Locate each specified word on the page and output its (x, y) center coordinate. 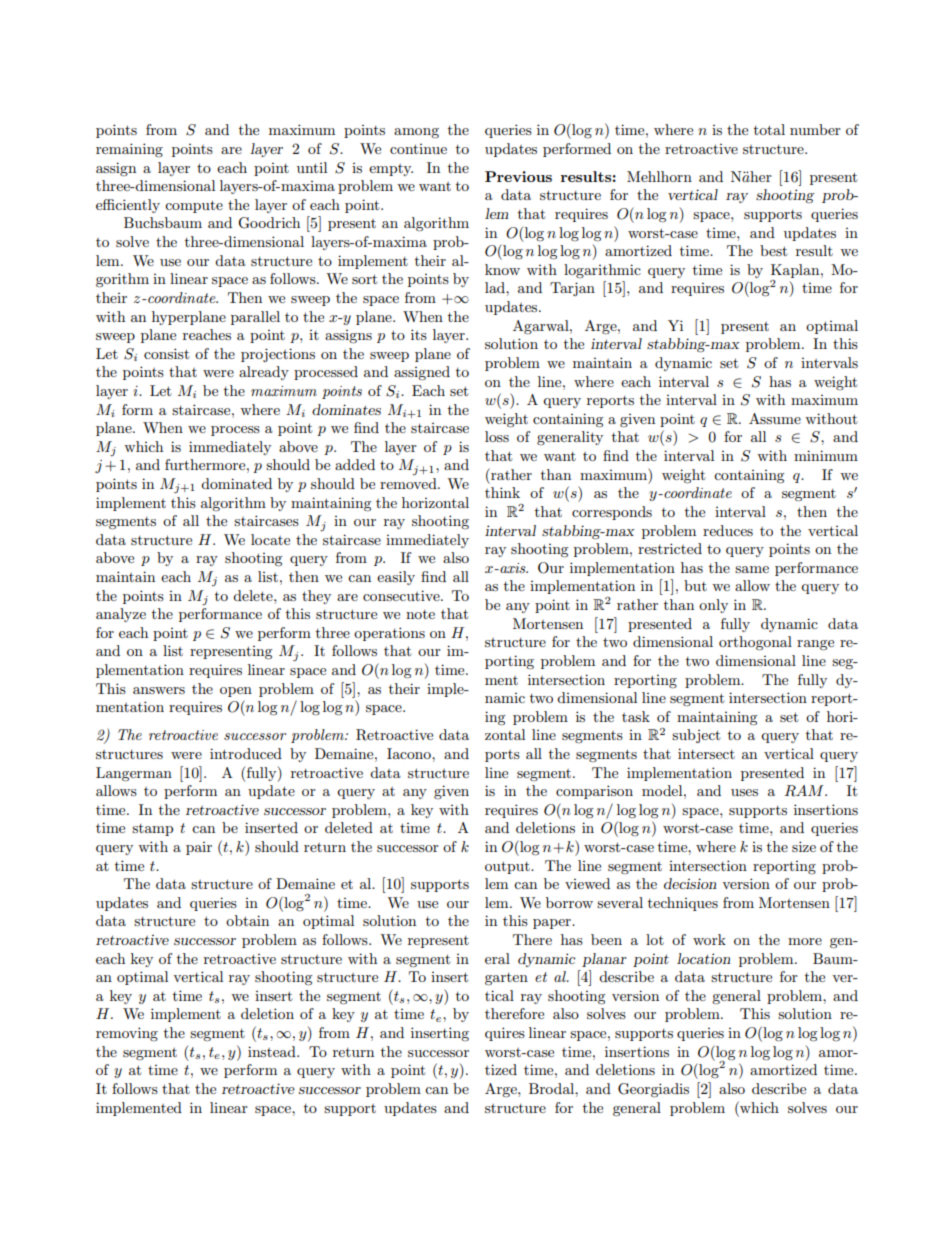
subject (696, 736)
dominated (236, 483)
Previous (518, 176)
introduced (246, 753)
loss (497, 436)
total (769, 129)
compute (194, 206)
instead (273, 1051)
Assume (775, 418)
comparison (594, 792)
